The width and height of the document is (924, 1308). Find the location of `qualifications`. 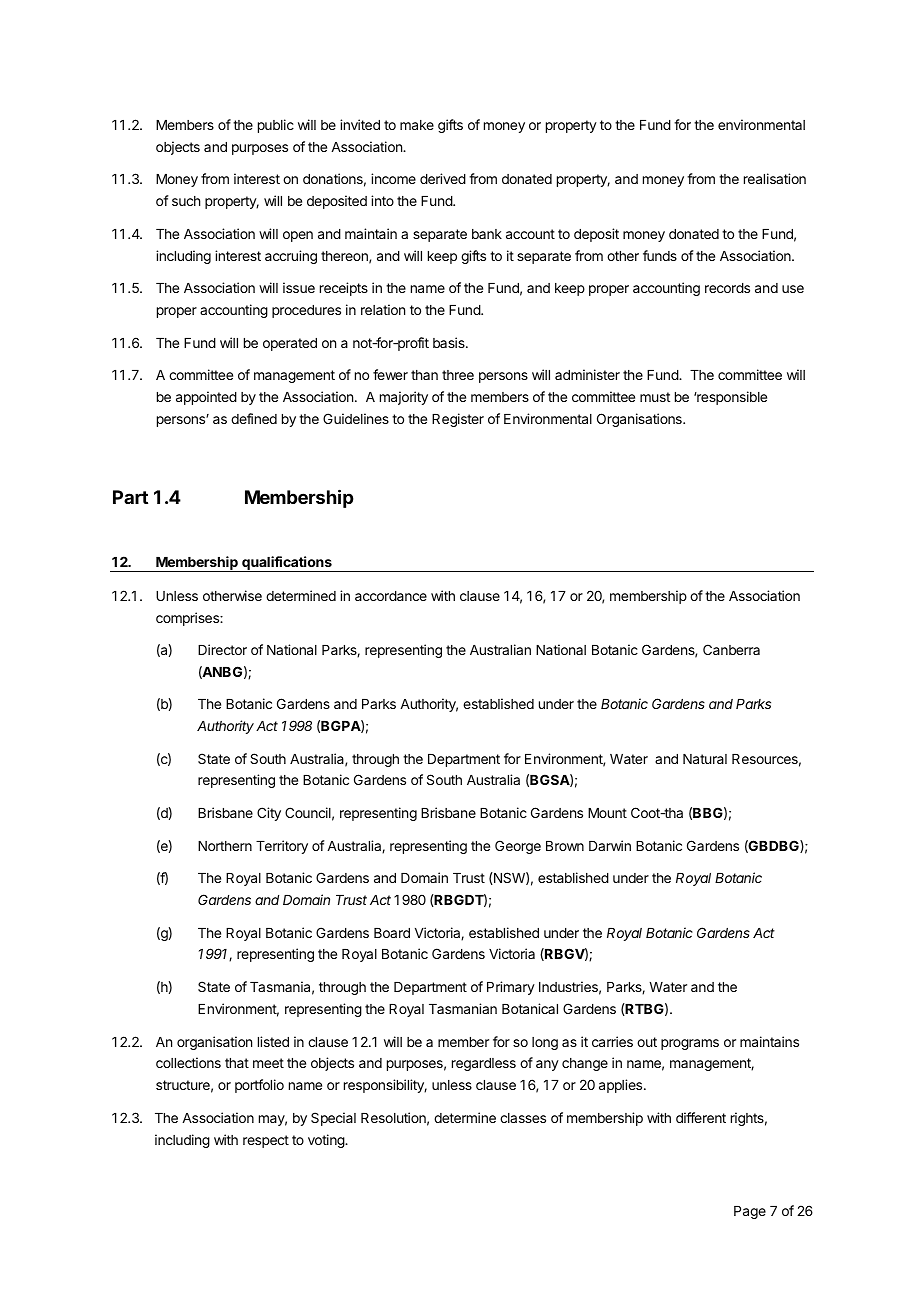

qualifications is located at coordinates (287, 564).
